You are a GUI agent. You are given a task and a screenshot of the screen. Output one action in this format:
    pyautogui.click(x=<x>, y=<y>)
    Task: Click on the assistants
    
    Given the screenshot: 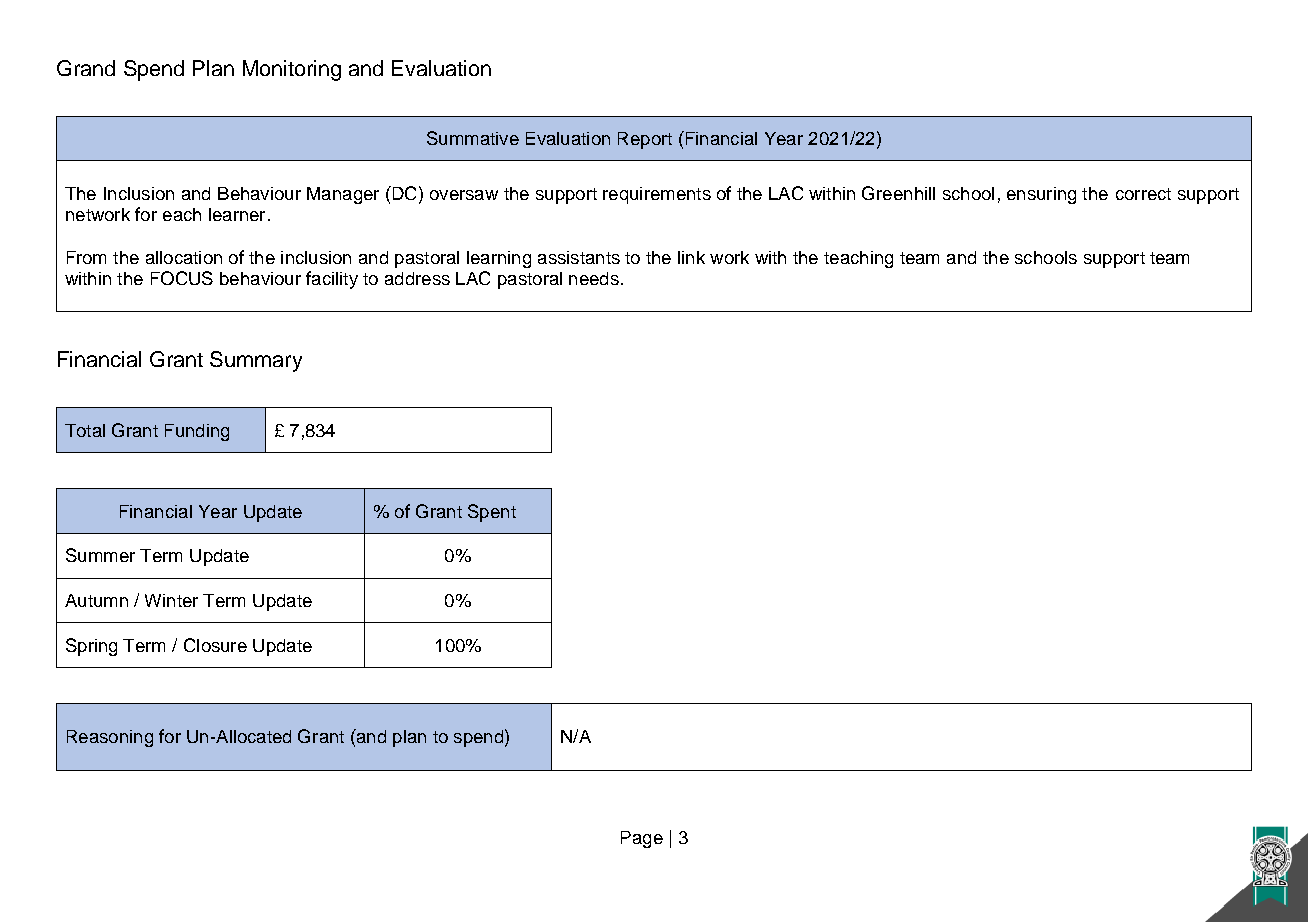 What is the action you would take?
    pyautogui.click(x=579, y=257)
